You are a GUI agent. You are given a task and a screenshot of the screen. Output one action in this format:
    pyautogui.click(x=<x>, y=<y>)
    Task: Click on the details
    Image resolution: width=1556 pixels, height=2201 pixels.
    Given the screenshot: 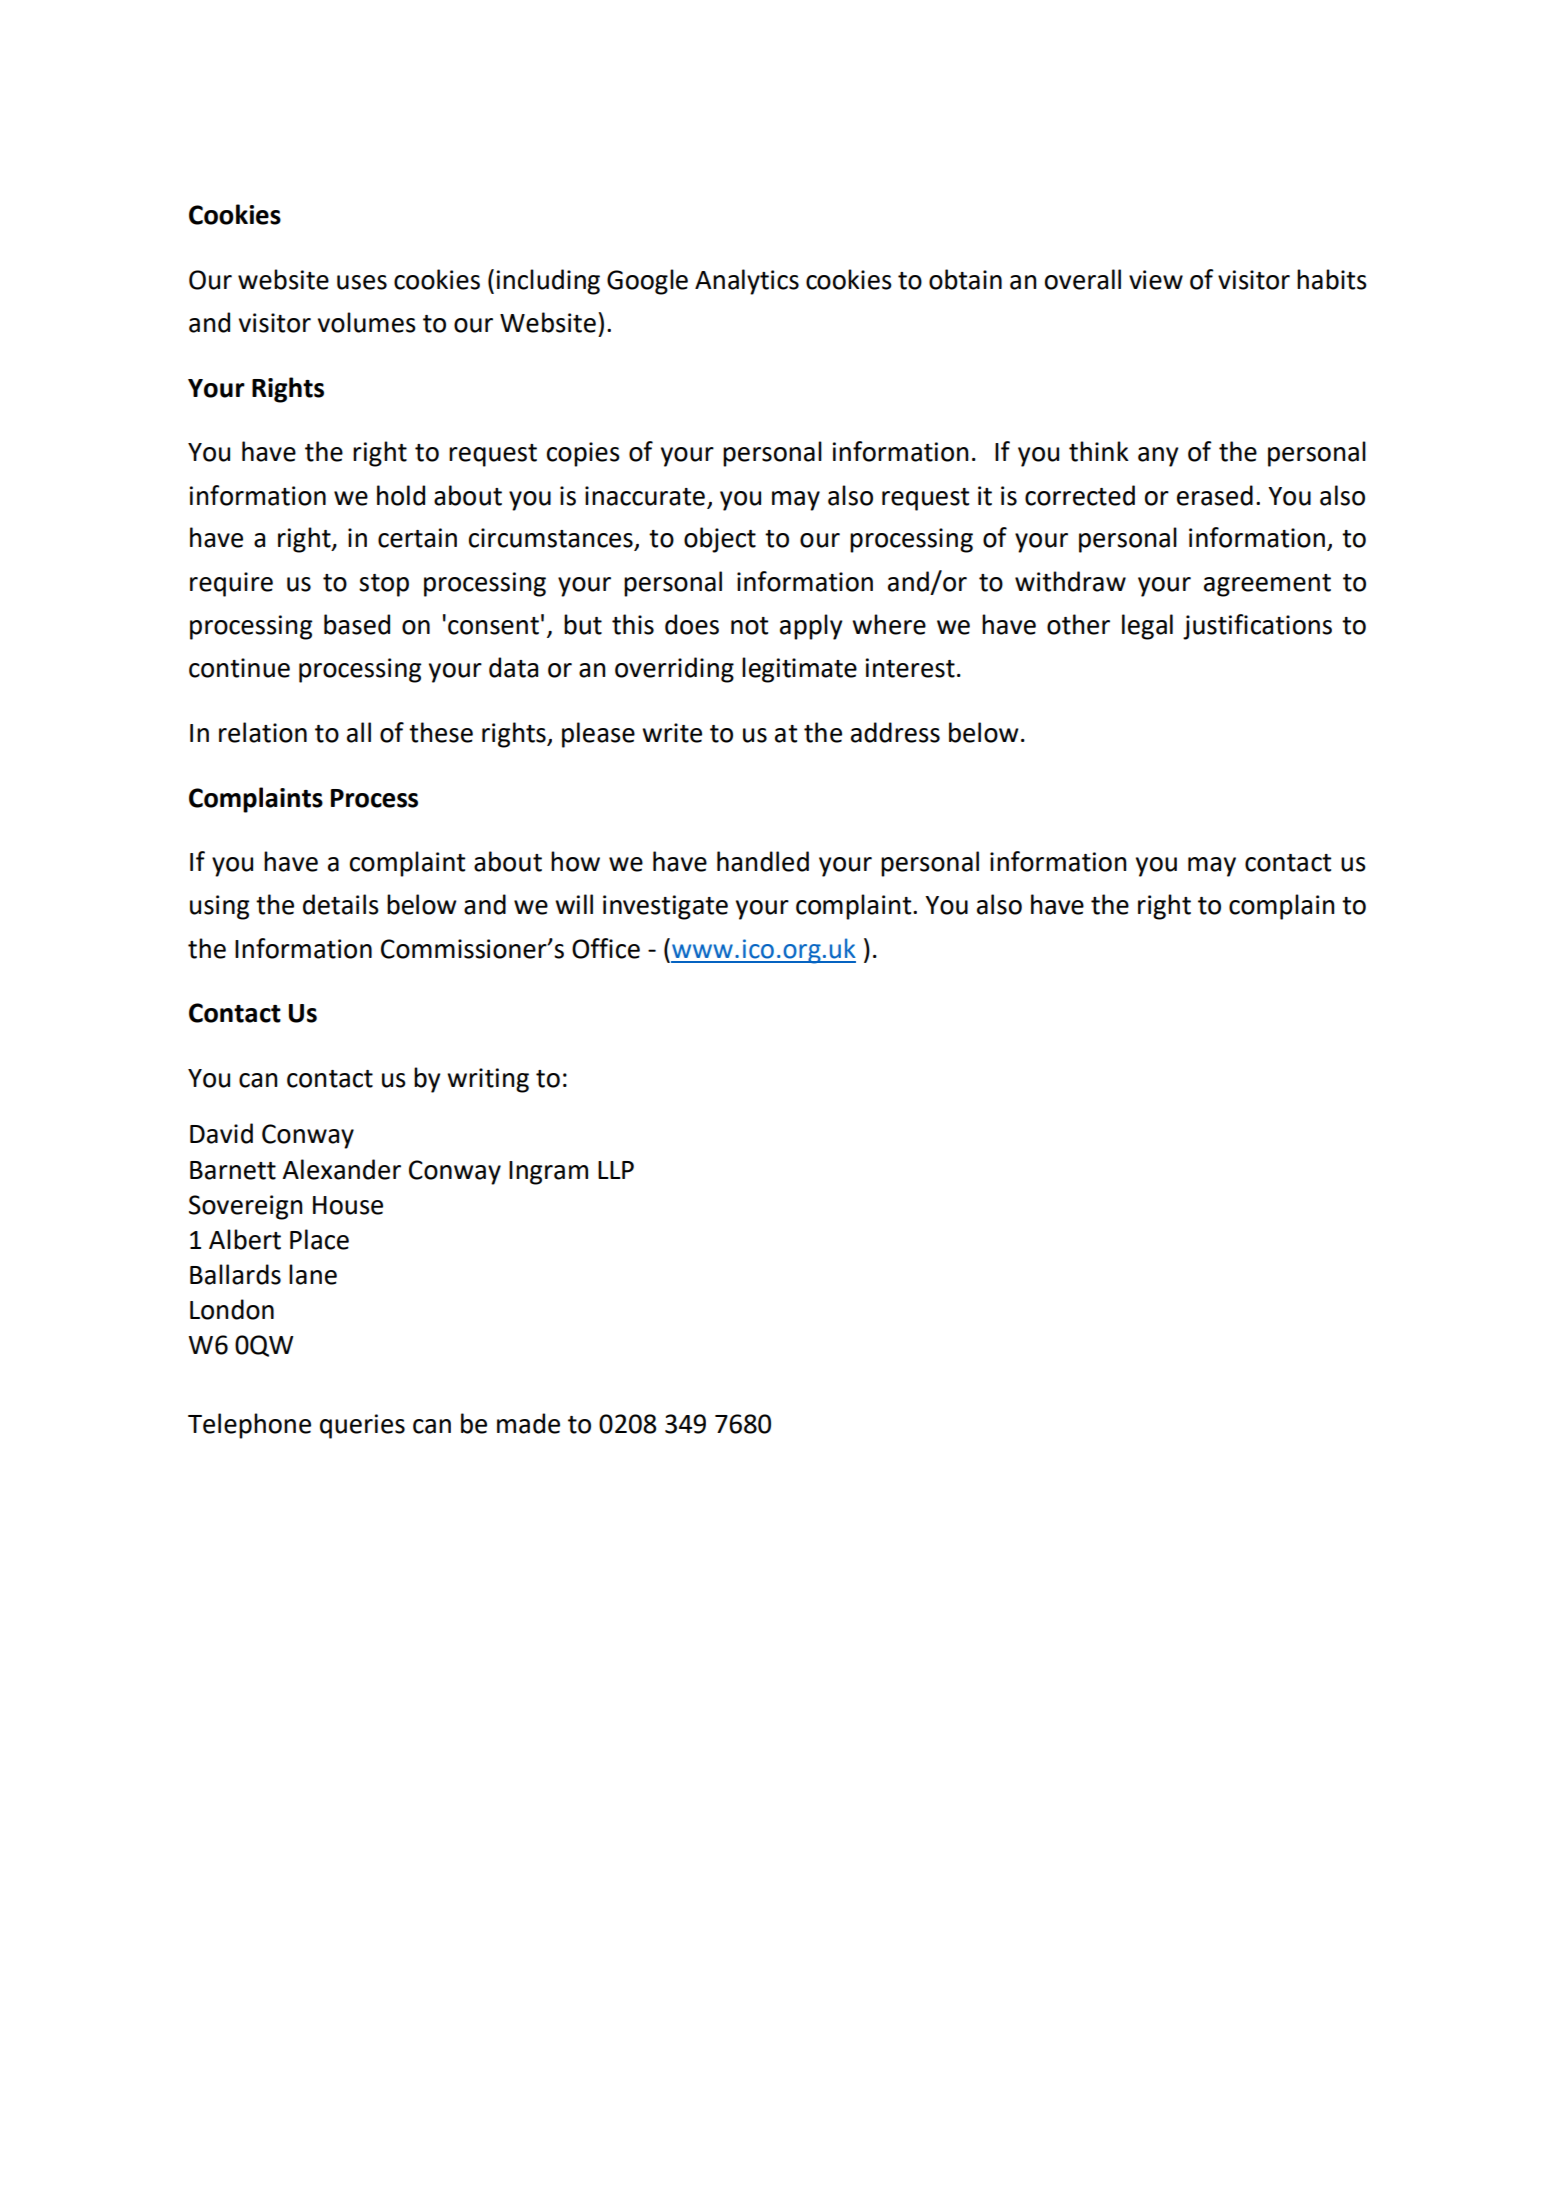 What is the action you would take?
    pyautogui.click(x=341, y=904)
